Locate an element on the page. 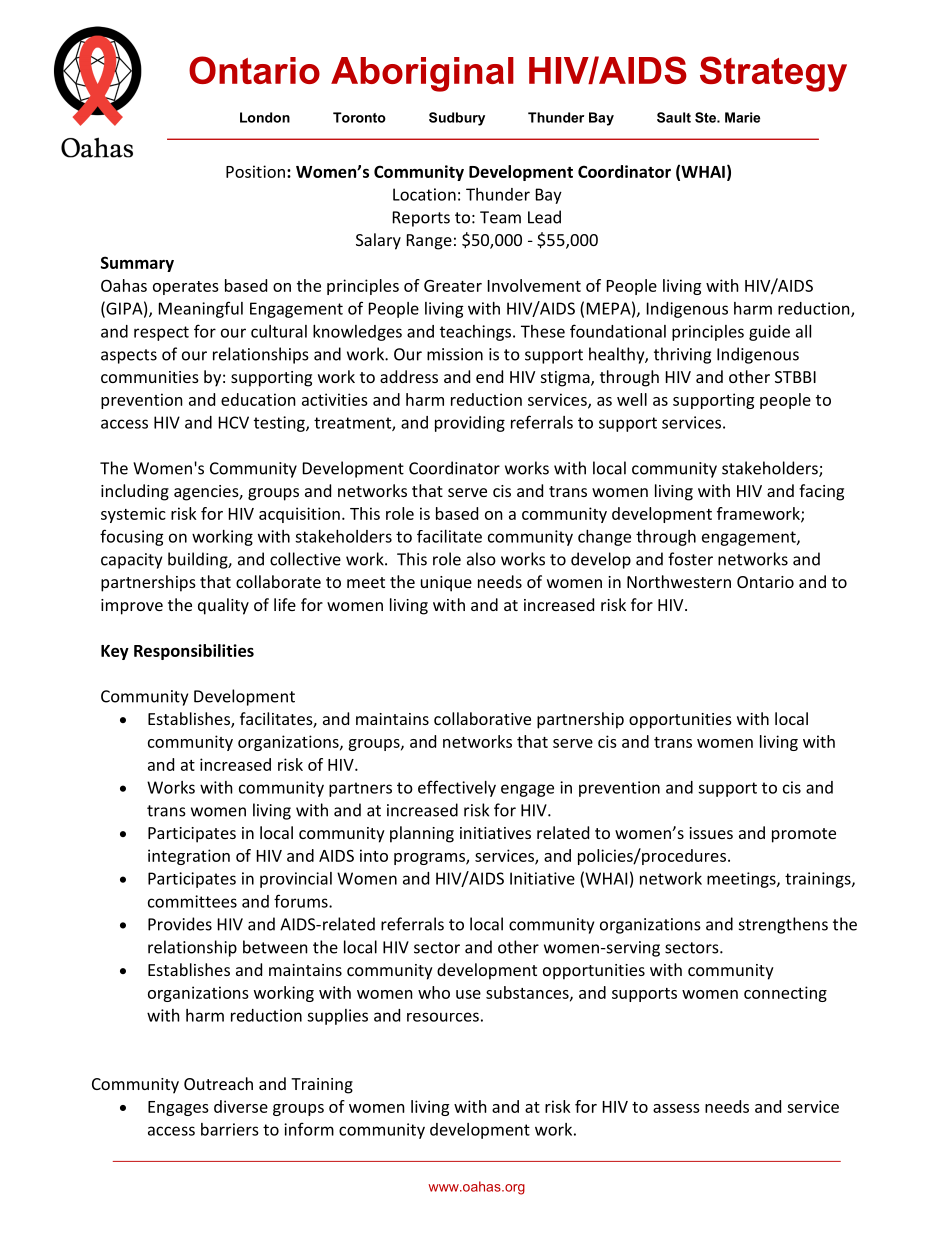 Image resolution: width=952 pixels, height=1233 pixels. Sudbury is located at coordinates (457, 119).
